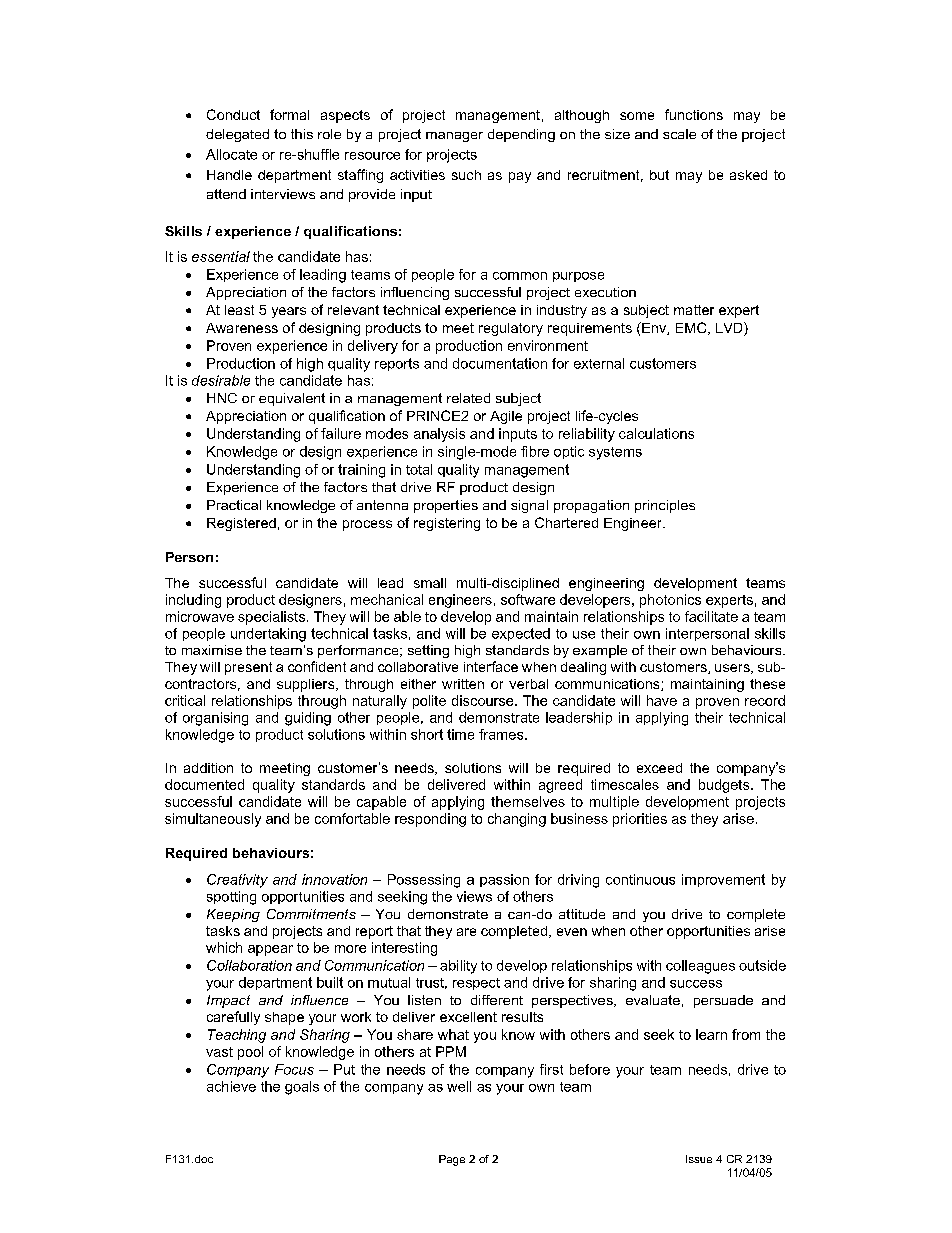 Image resolution: width=952 pixels, height=1233 pixels. What do you see at coordinates (491, 666) in the page?
I see `interface` at bounding box center [491, 666].
